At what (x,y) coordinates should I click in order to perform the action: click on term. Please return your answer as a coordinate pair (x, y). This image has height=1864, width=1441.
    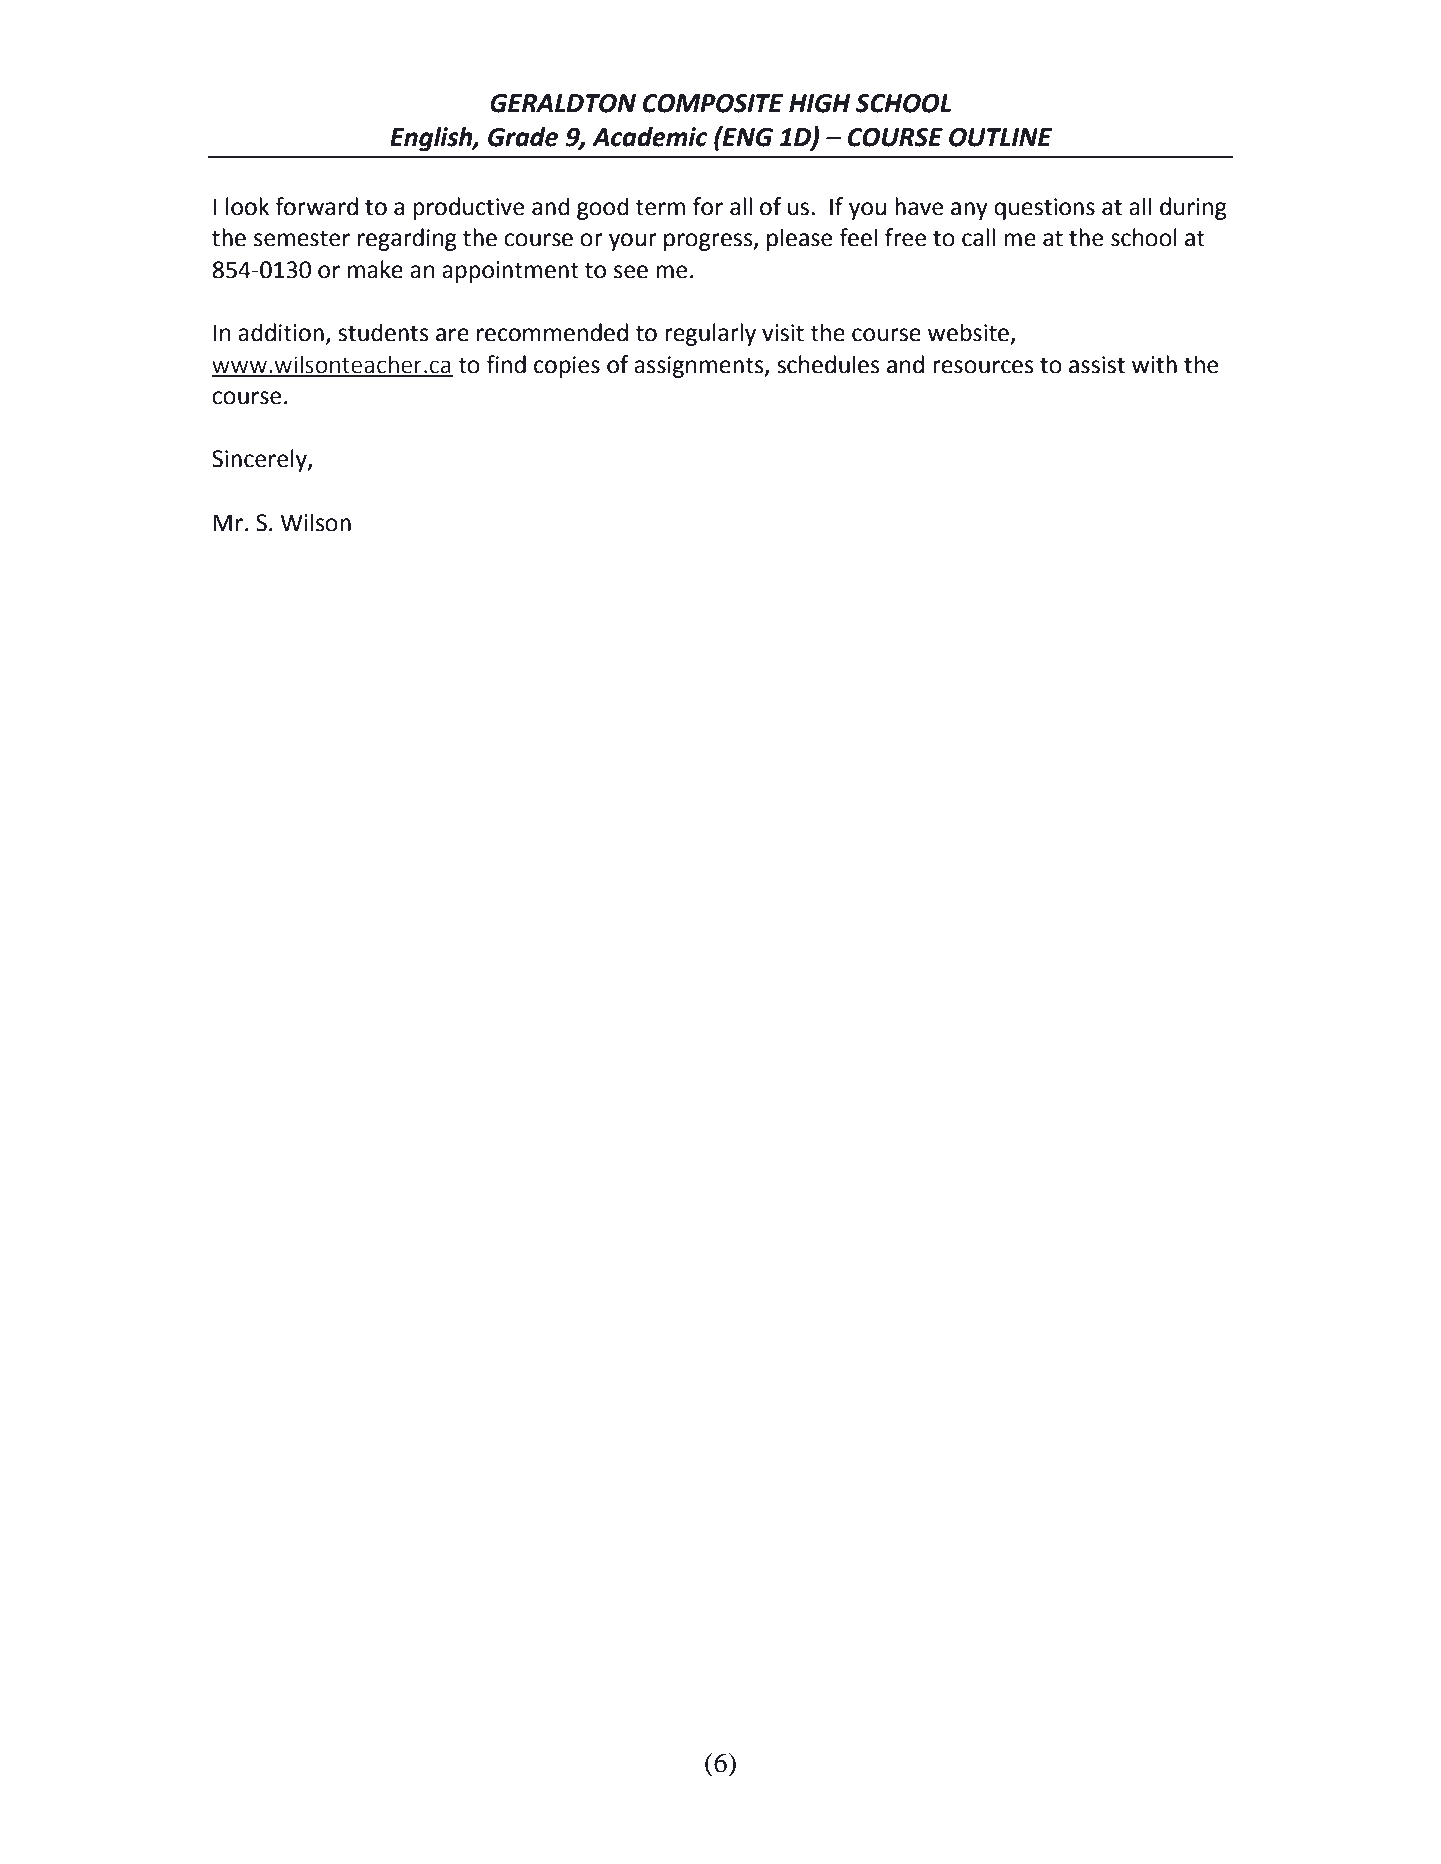
    Looking at the image, I should click on (660, 207).
